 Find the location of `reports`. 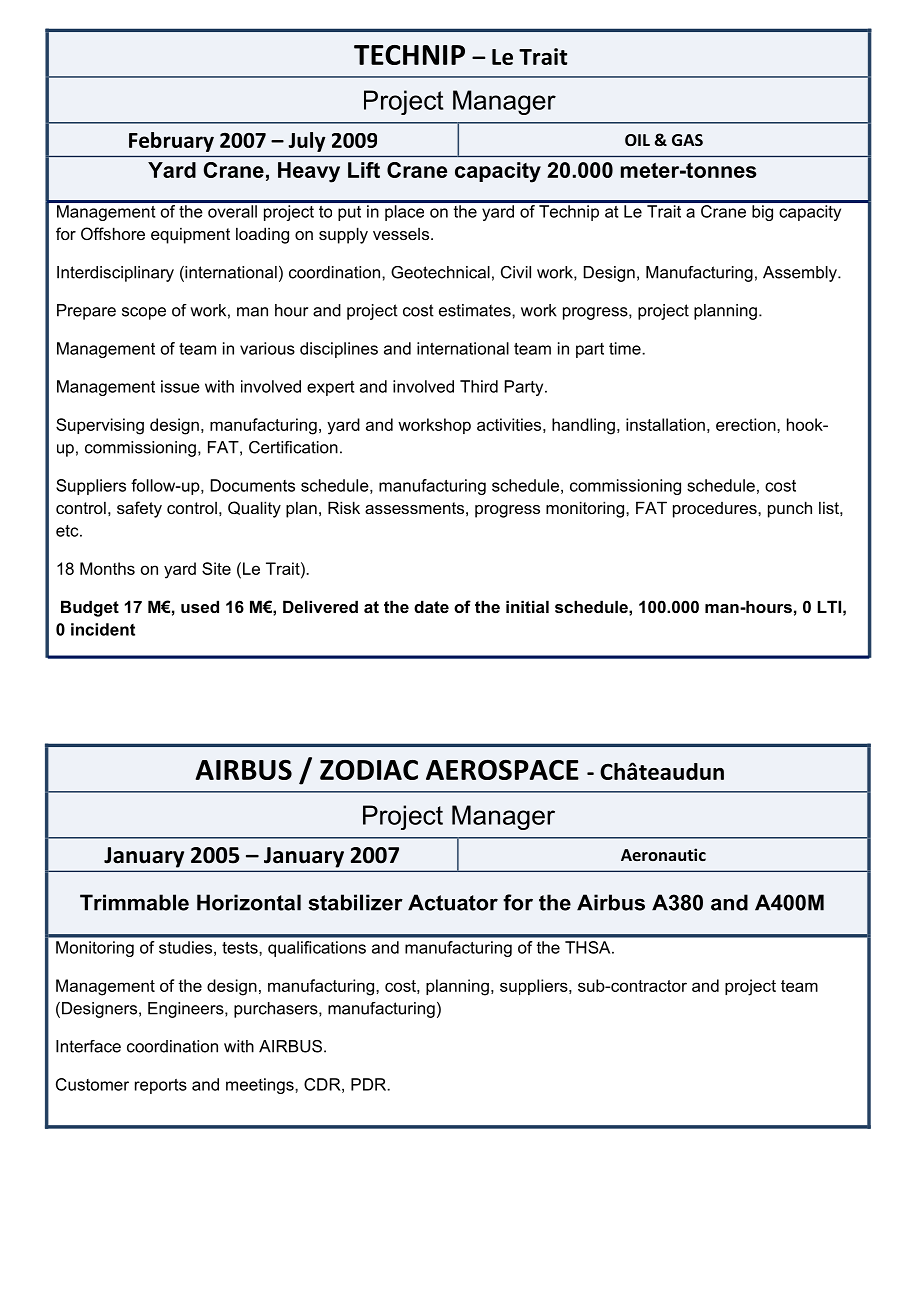

reports is located at coordinates (161, 1086).
